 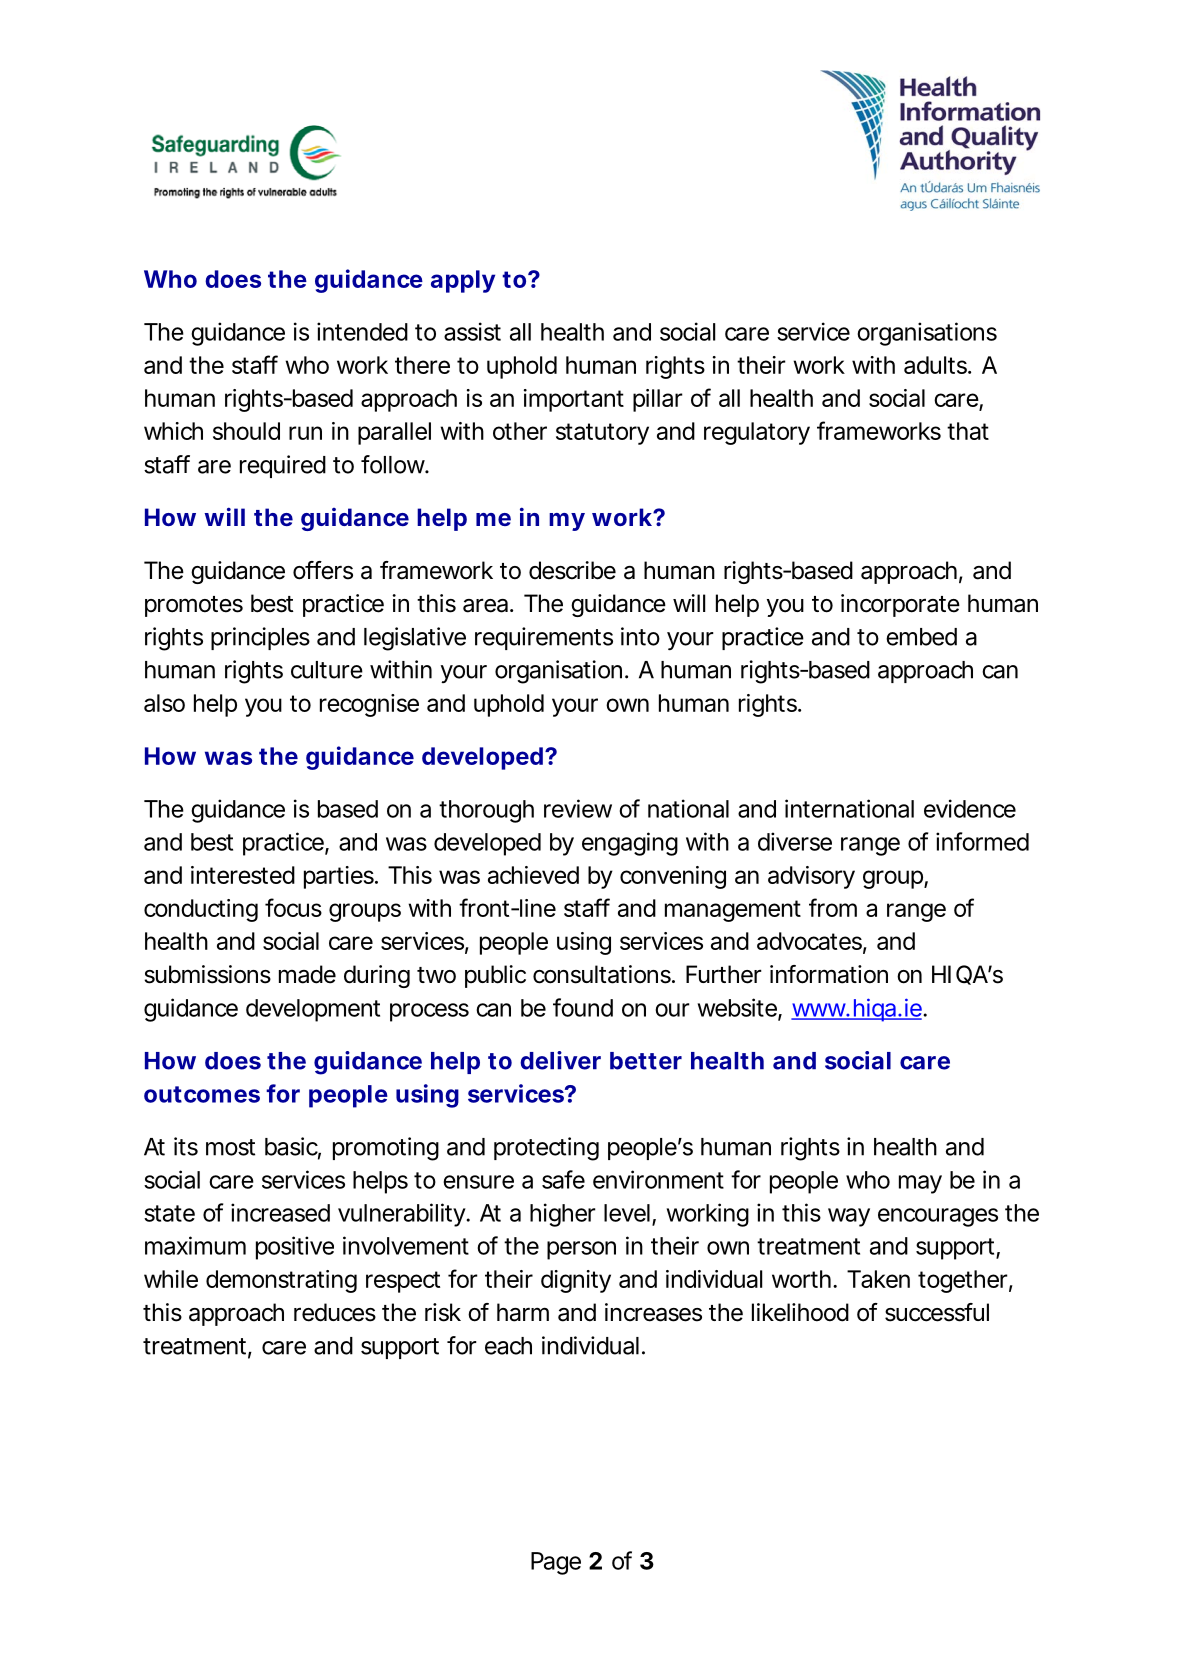 I want to click on Page, so click(x=556, y=1563).
